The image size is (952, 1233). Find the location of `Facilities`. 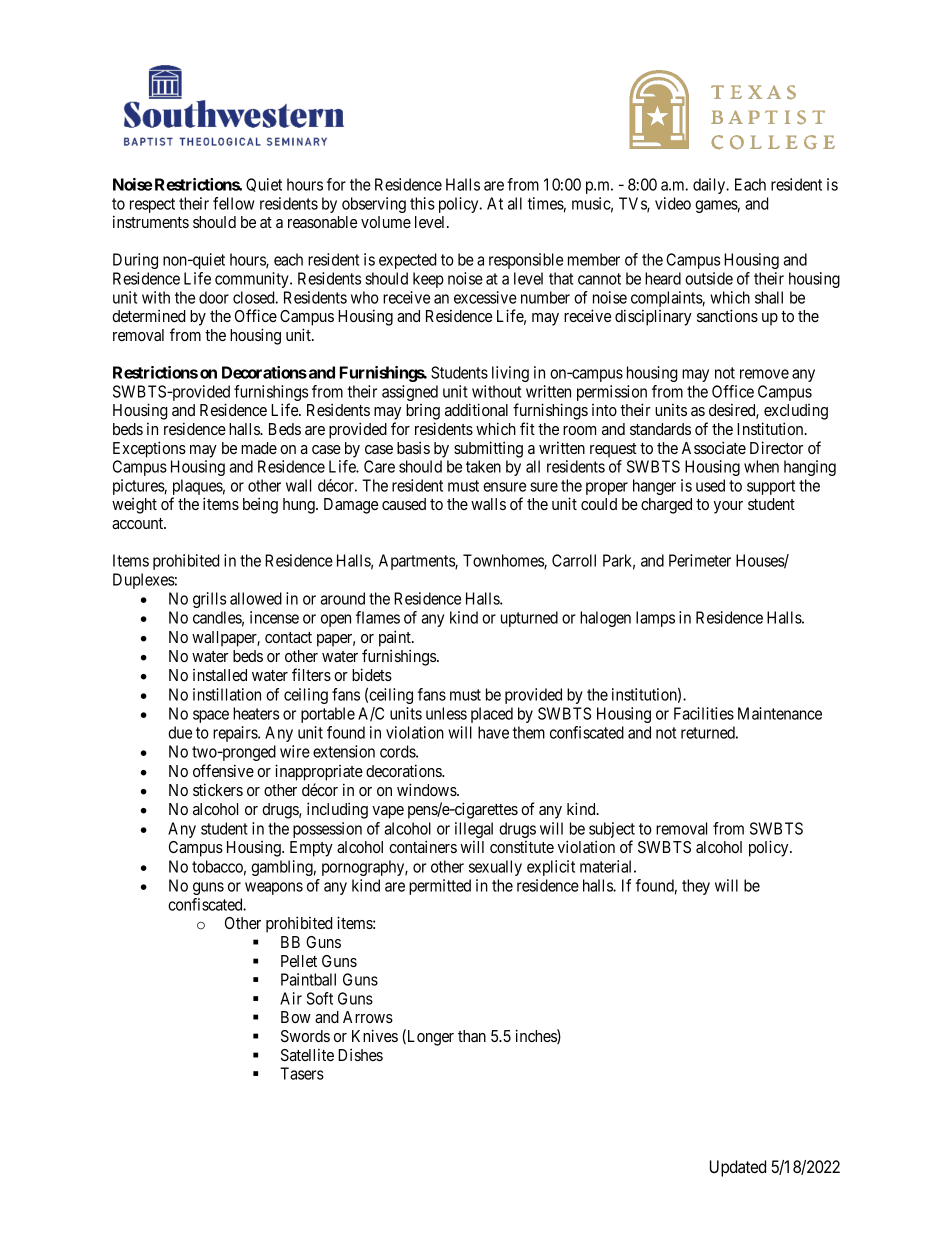

Facilities is located at coordinates (704, 713).
